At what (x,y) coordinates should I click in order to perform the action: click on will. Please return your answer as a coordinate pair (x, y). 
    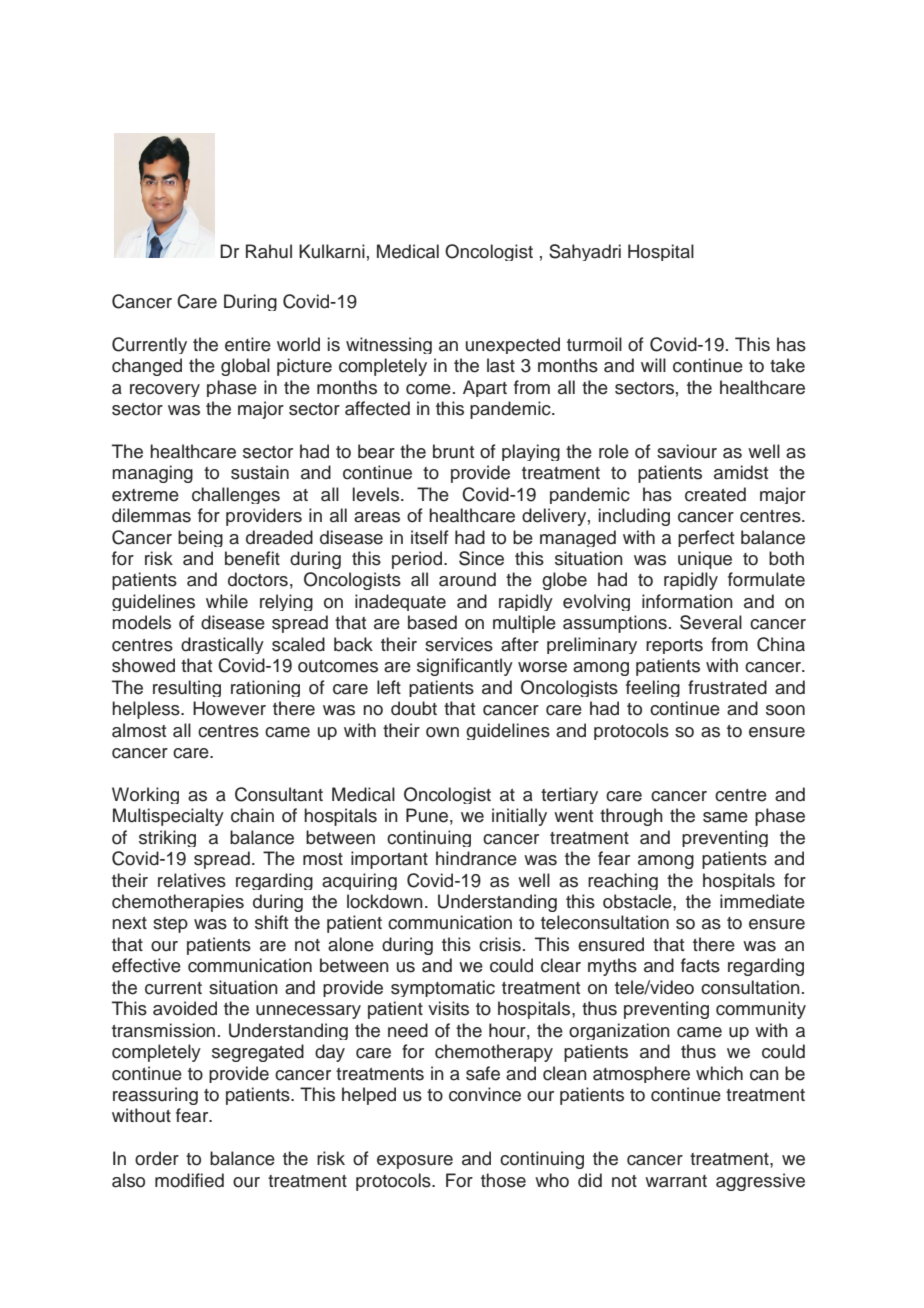
    Looking at the image, I should click on (653, 365).
